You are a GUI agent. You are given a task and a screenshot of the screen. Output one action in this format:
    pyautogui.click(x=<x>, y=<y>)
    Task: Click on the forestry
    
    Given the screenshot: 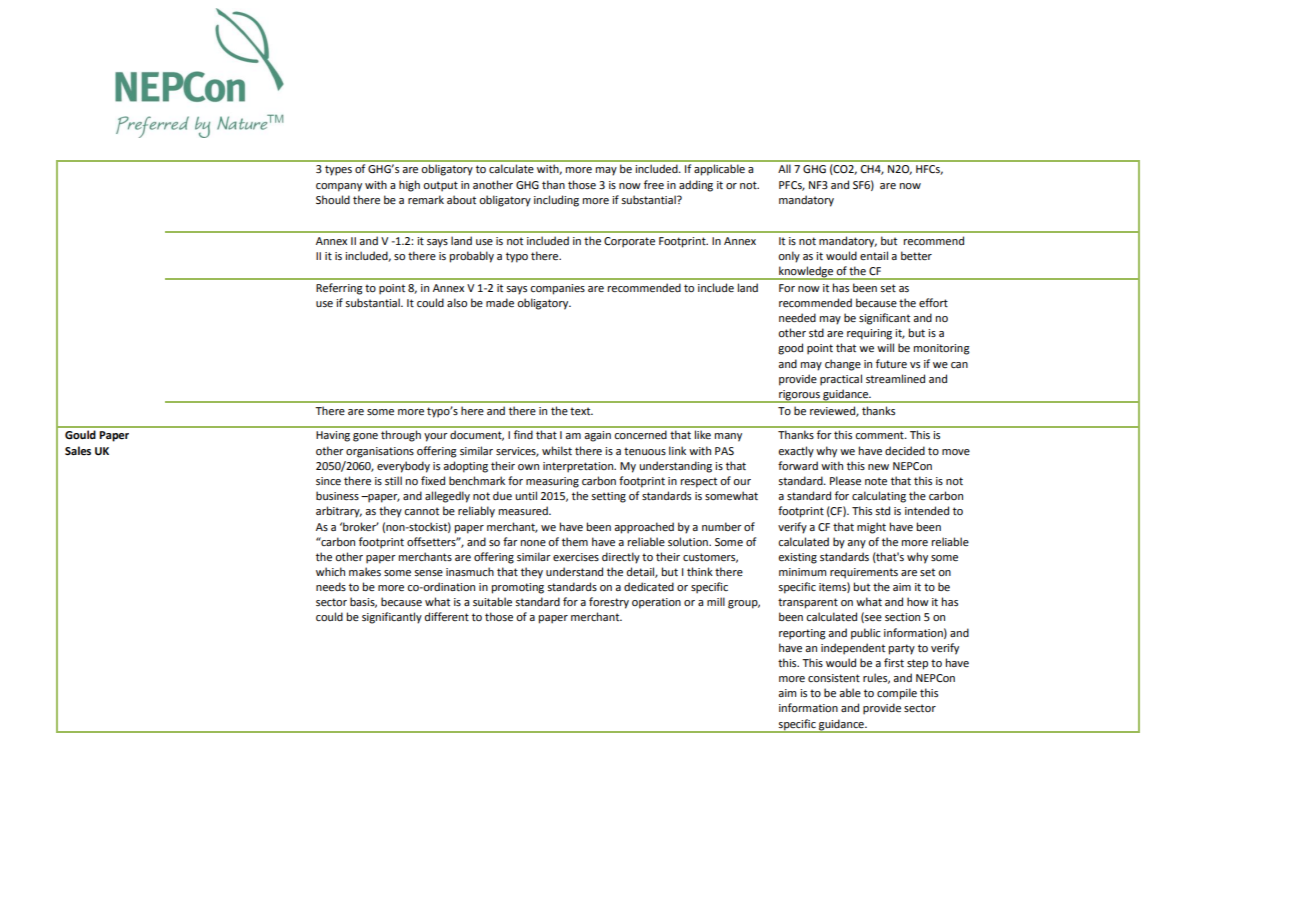 What is the action you would take?
    pyautogui.click(x=609, y=603)
